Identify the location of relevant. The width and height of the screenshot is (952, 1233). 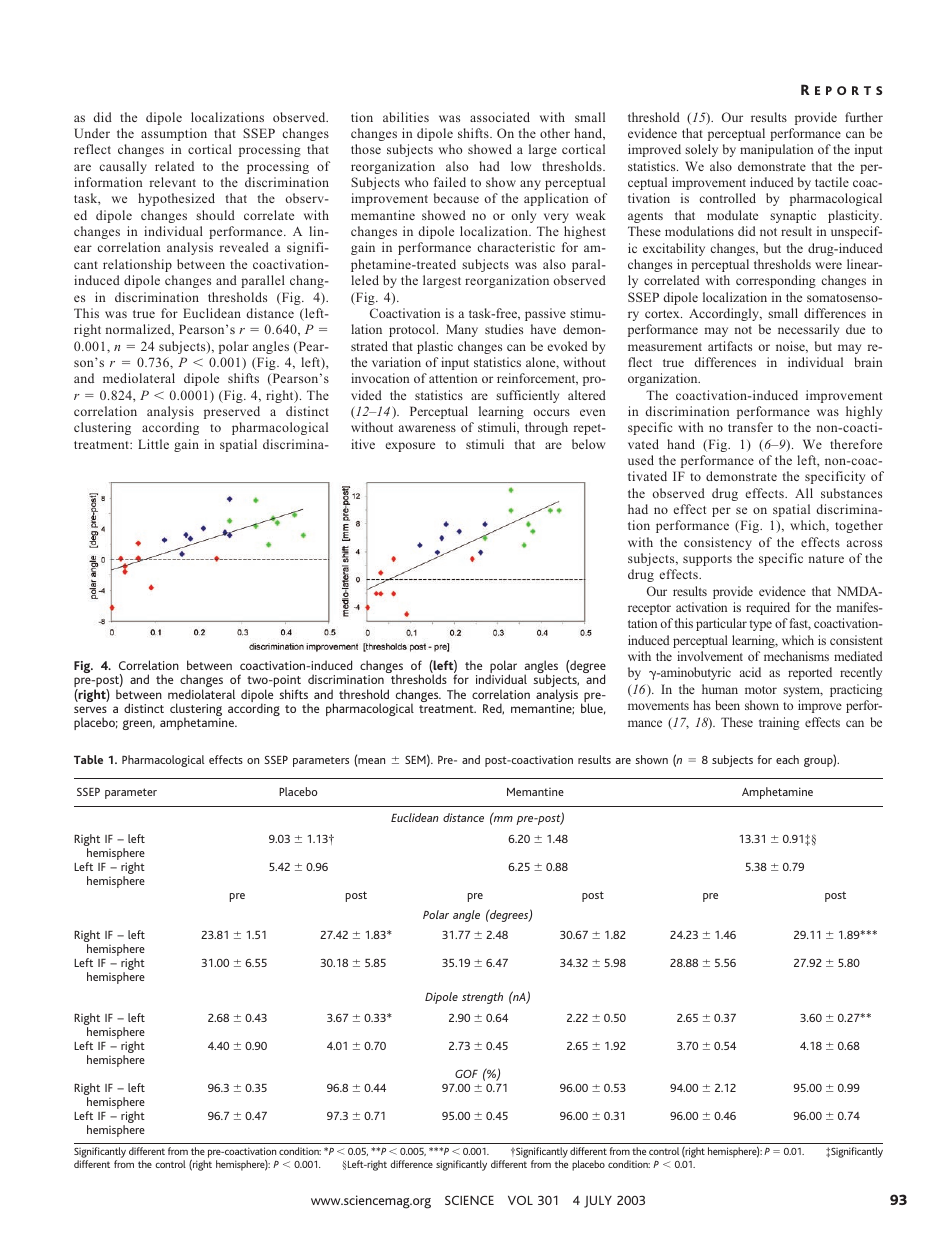
(173, 182).
